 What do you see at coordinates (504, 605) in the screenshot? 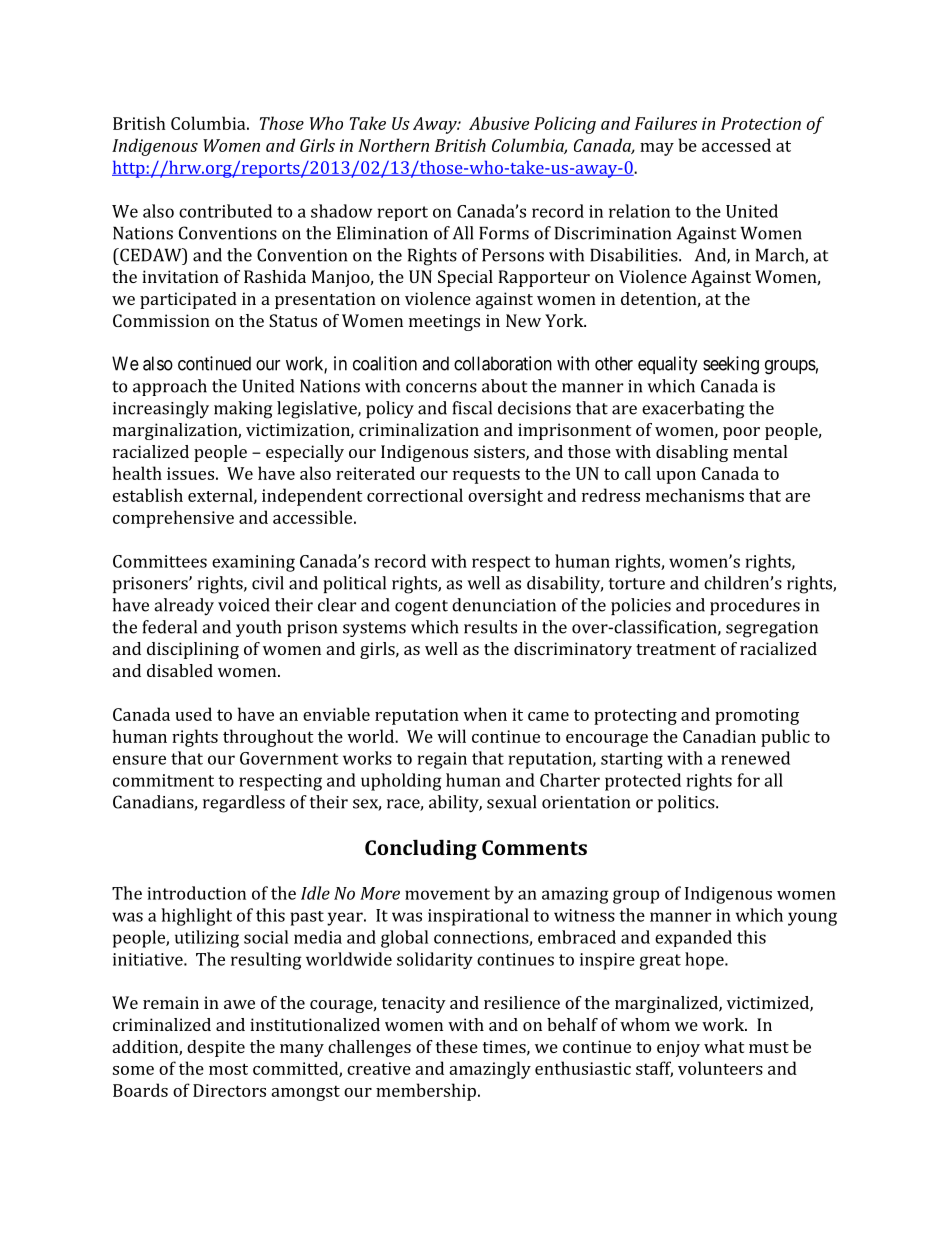
I see `denunciation` at bounding box center [504, 605].
